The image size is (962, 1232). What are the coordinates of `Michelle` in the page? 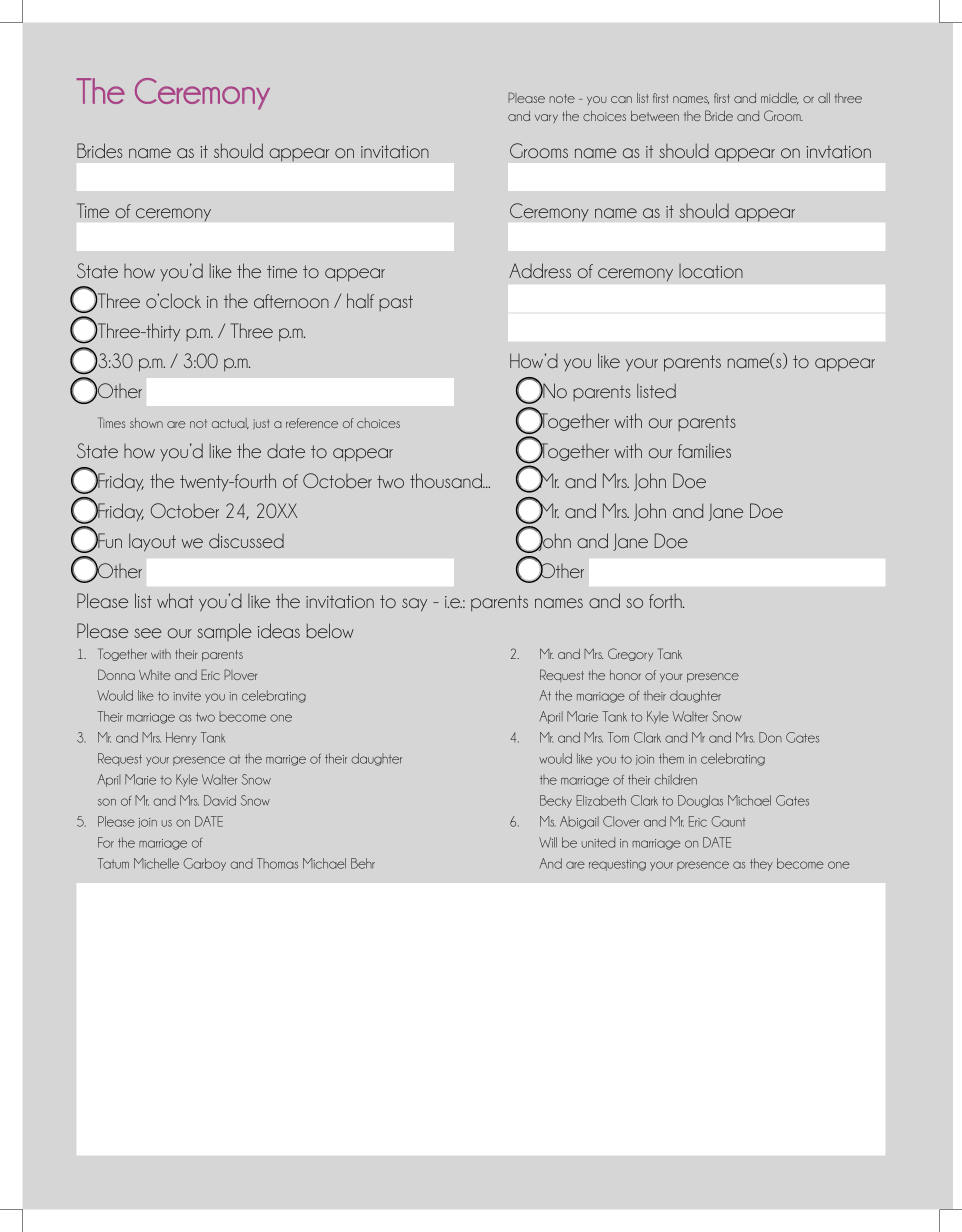 It's located at (156, 863).
